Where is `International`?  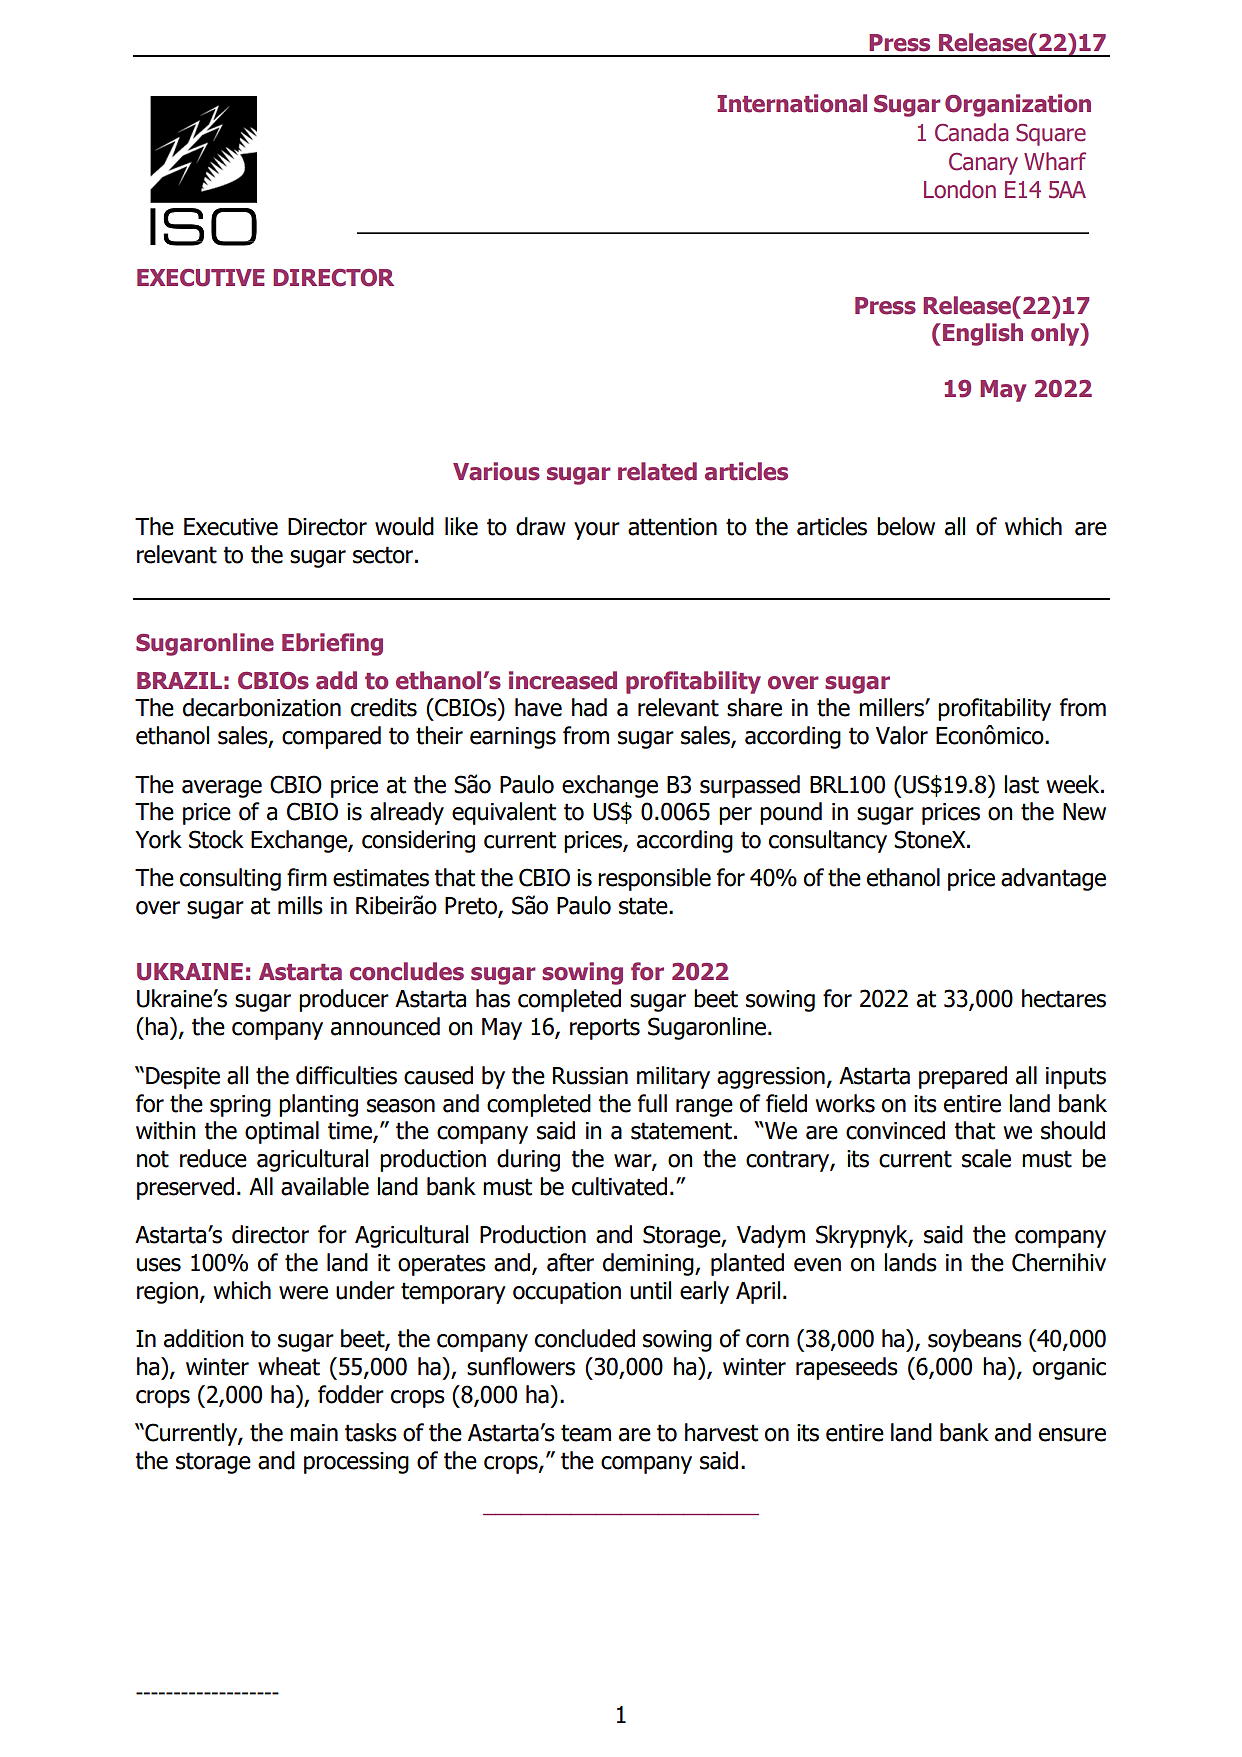 International is located at coordinates (792, 103).
